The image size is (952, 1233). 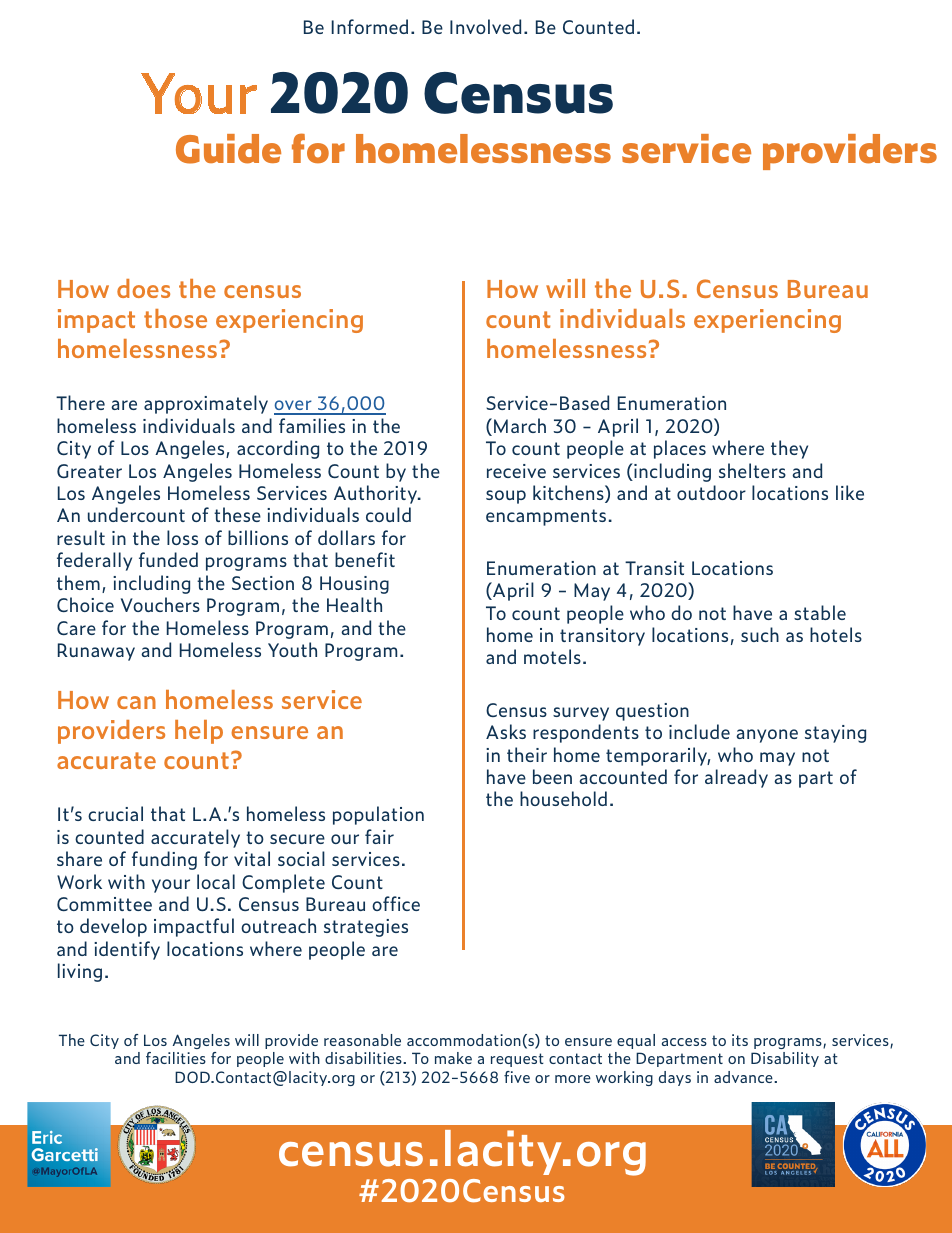 I want to click on Asks, so click(x=506, y=731).
